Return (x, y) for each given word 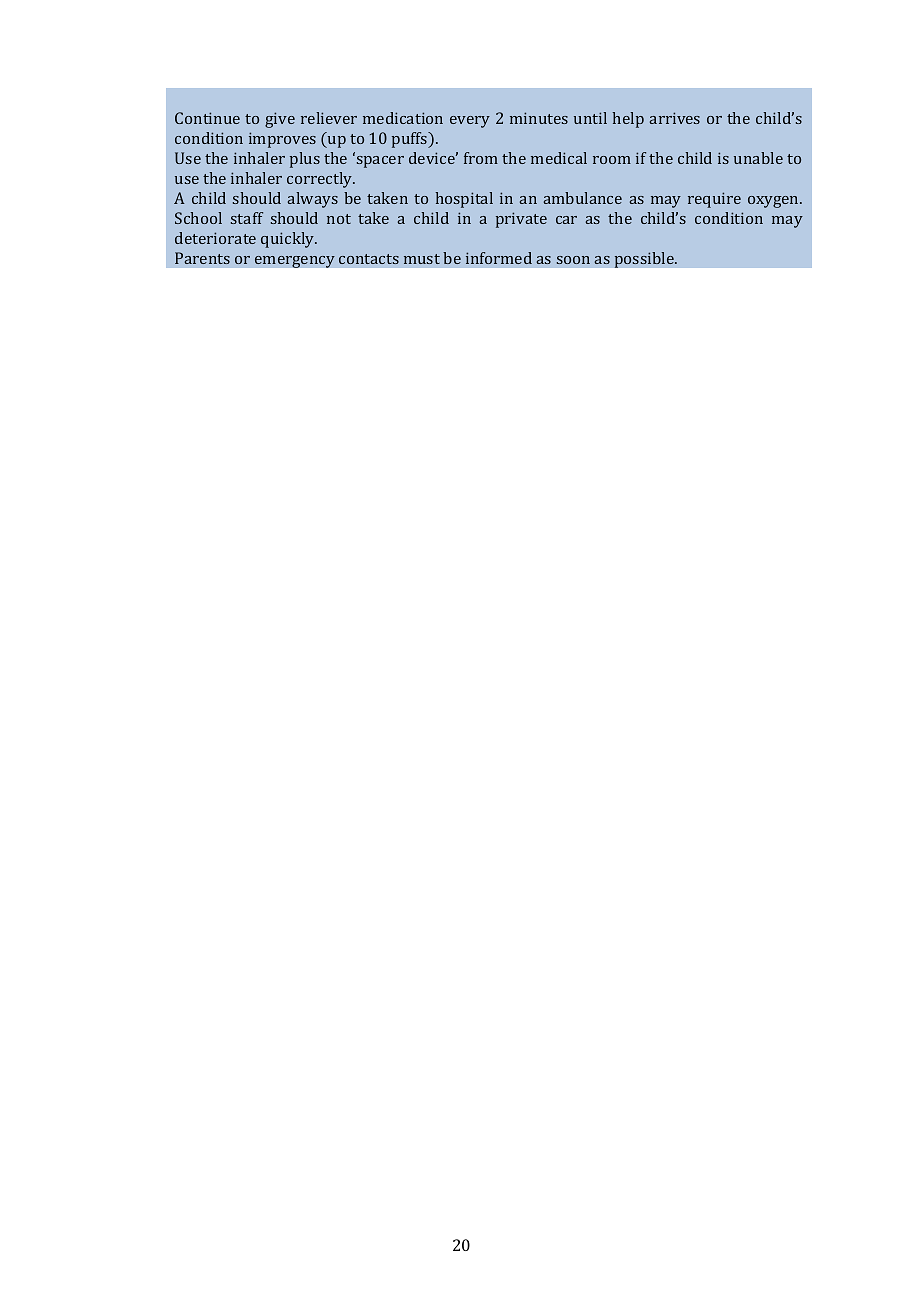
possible (645, 260)
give (280, 120)
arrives (674, 118)
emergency (295, 261)
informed (499, 258)
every (470, 122)
